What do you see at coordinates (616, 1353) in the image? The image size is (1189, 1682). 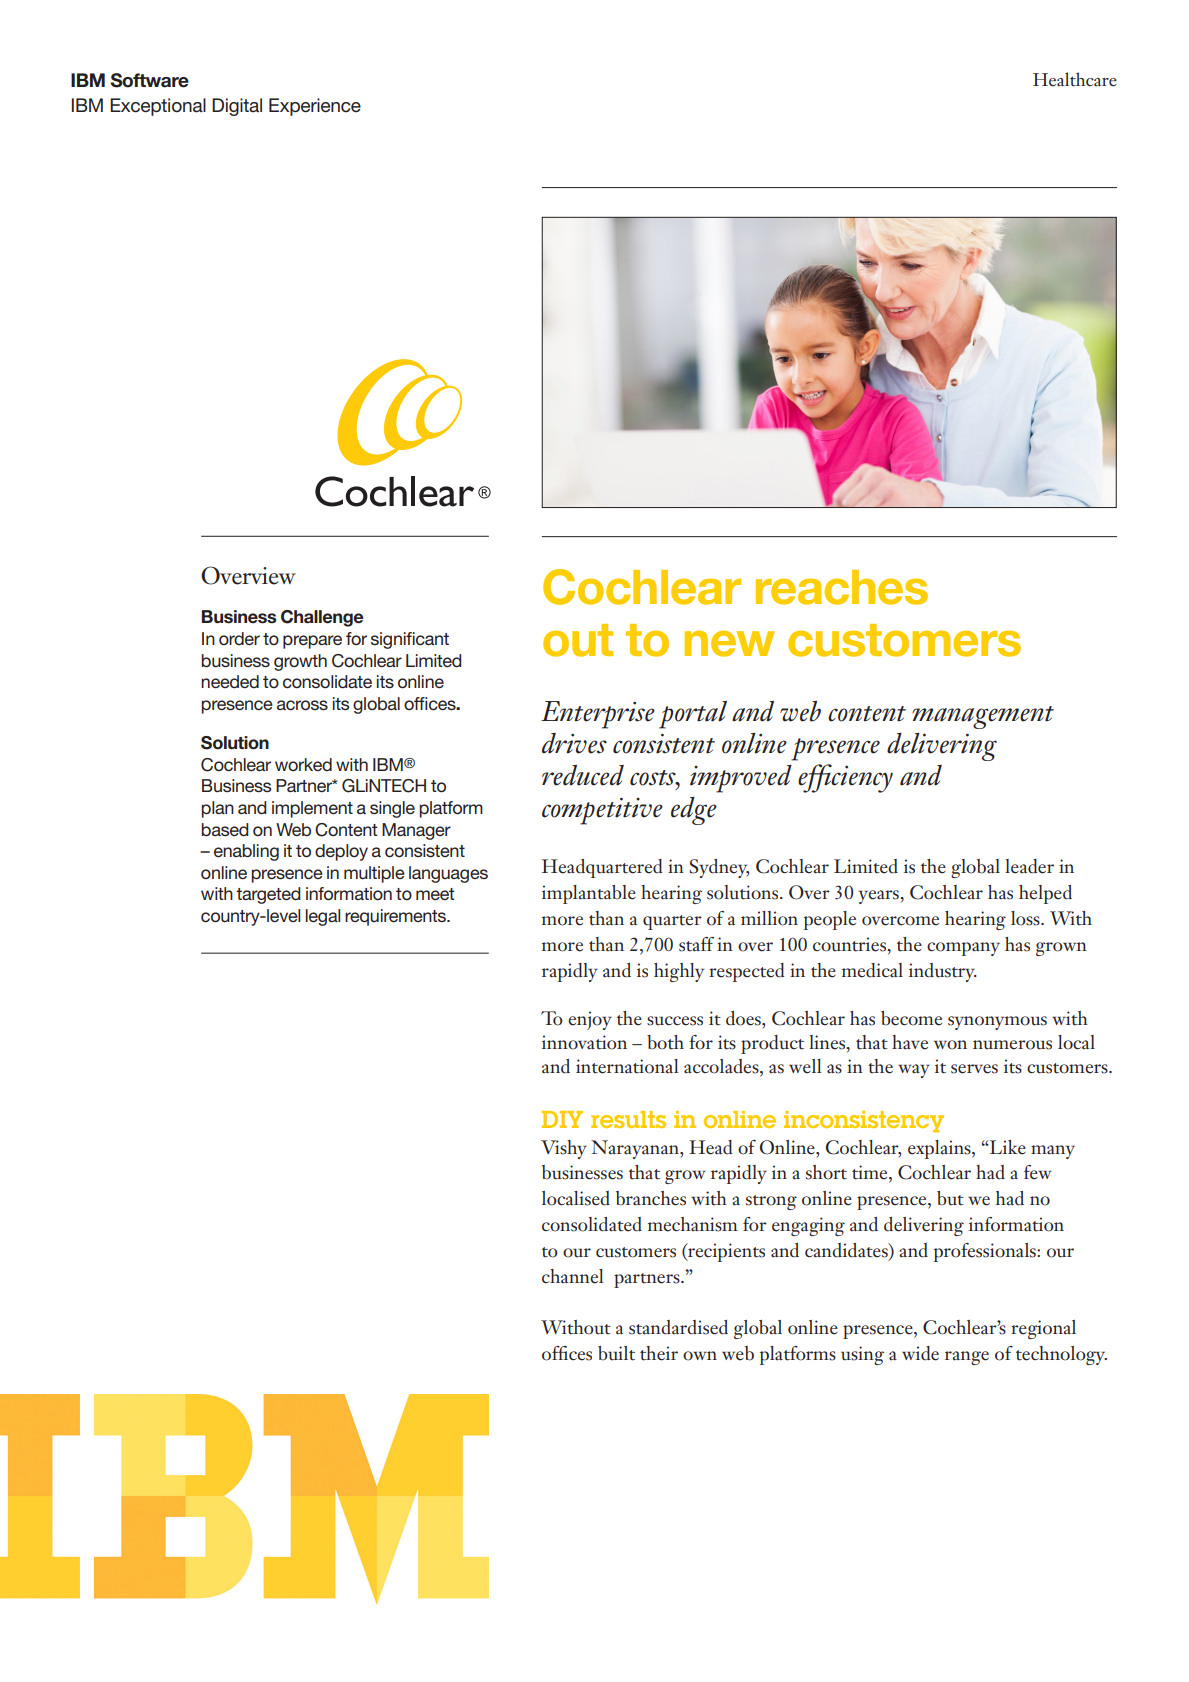 I see `built` at bounding box center [616, 1353].
